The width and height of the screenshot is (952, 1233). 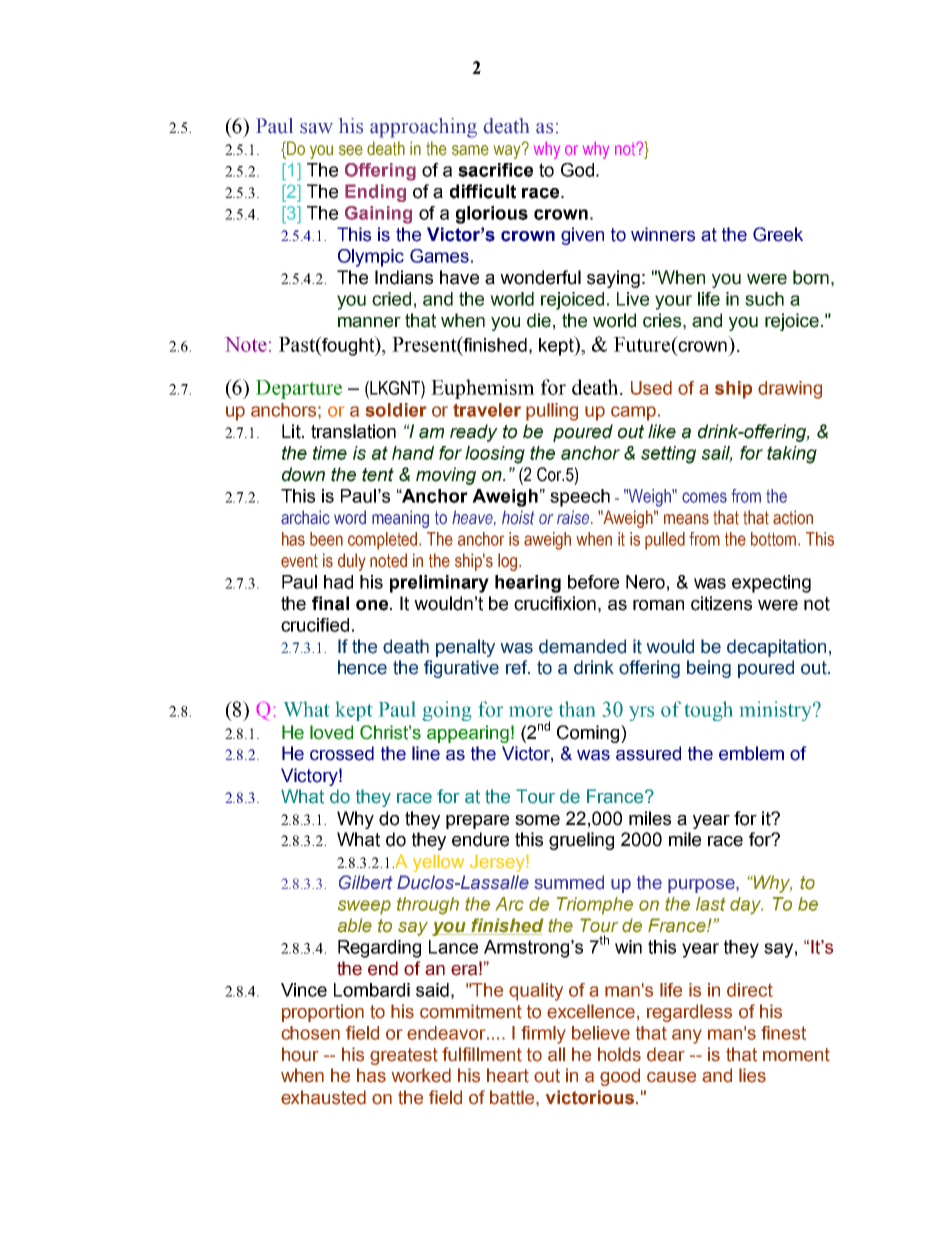 What do you see at coordinates (351, 150) in the screenshot?
I see `see` at bounding box center [351, 150].
